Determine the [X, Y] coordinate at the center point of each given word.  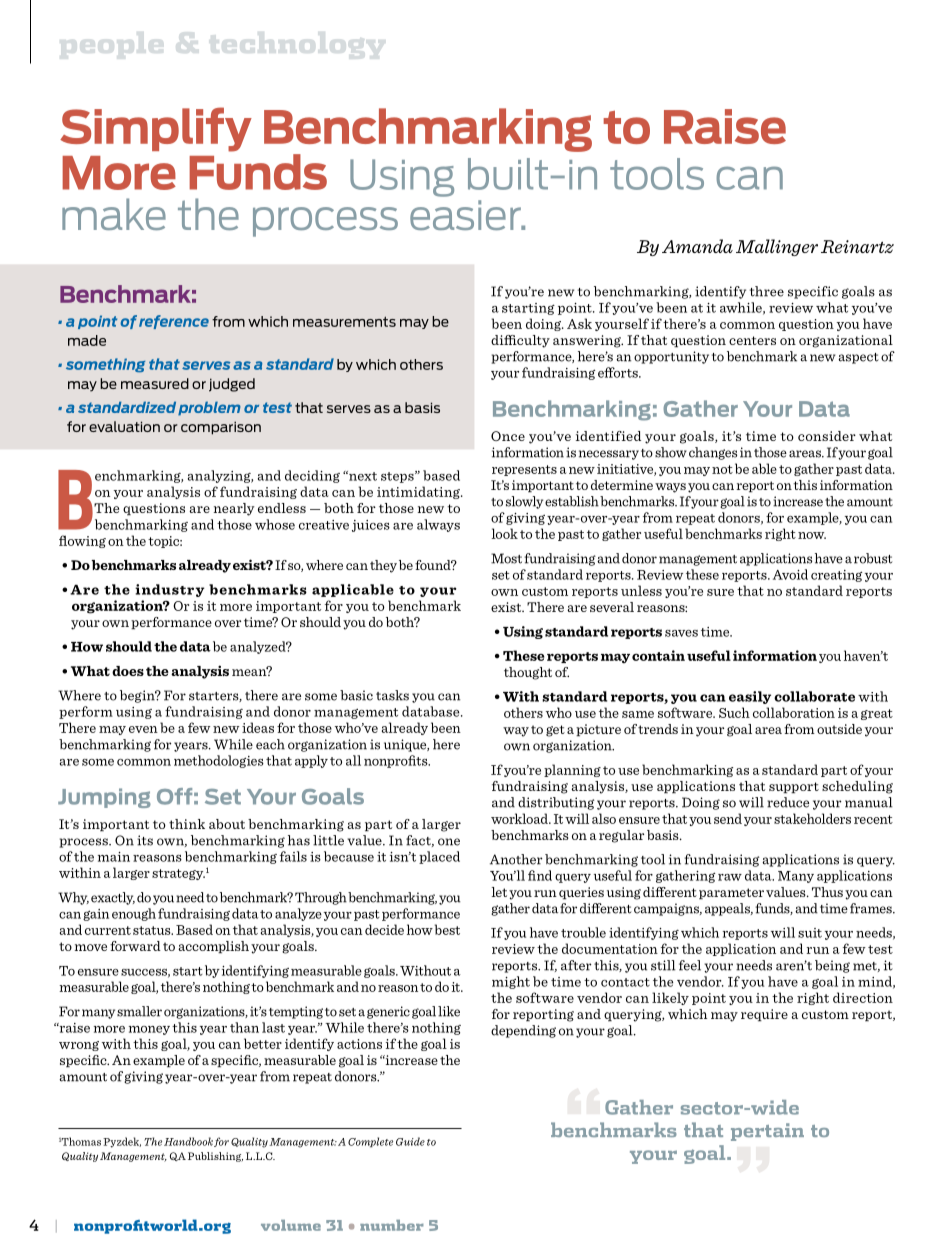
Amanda [697, 246]
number [391, 1225]
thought [528, 673]
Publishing [215, 1157]
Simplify [156, 129]
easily [750, 697]
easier [466, 215]
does [128, 671]
